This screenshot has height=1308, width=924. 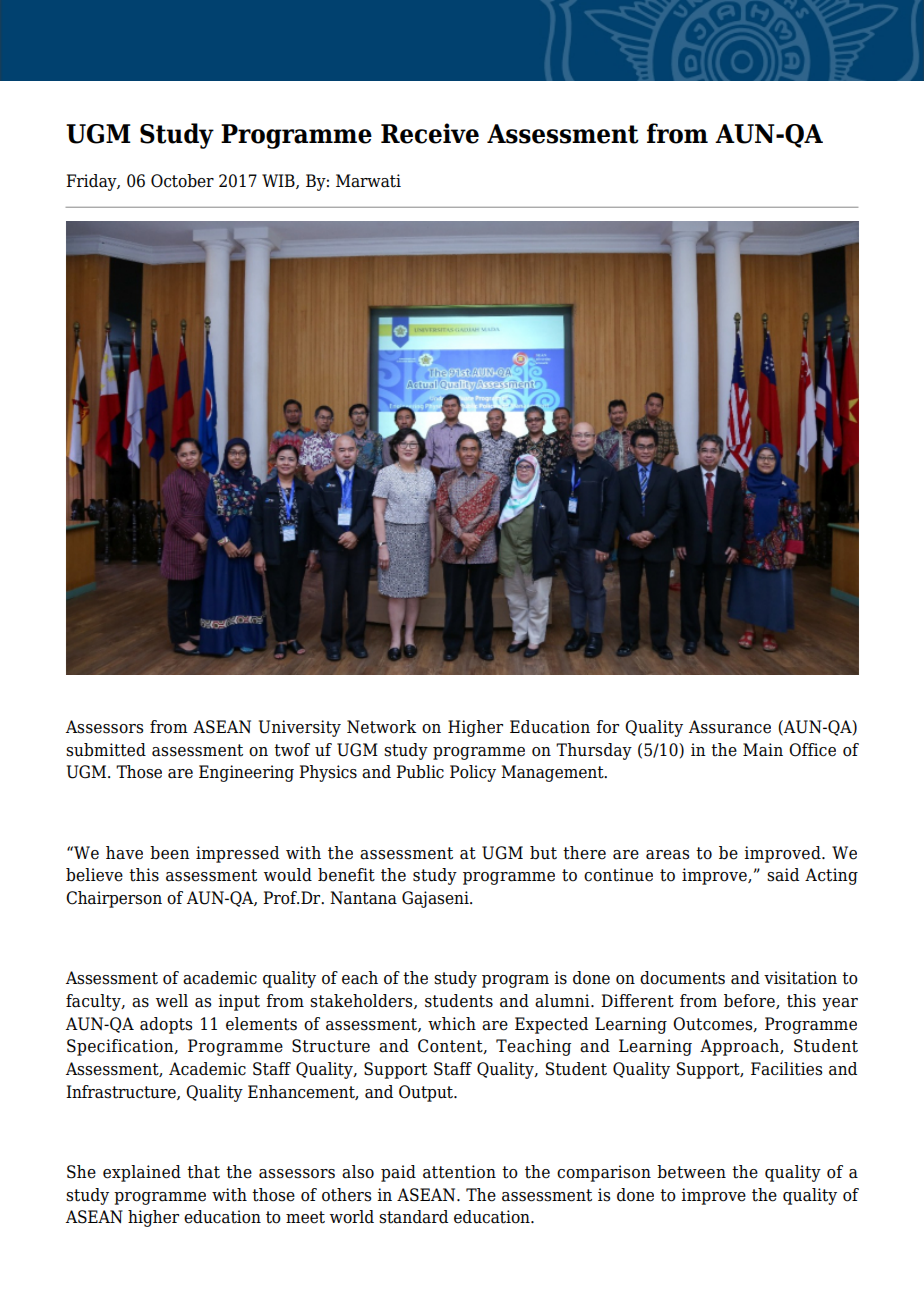 I want to click on explained, so click(x=142, y=1173).
